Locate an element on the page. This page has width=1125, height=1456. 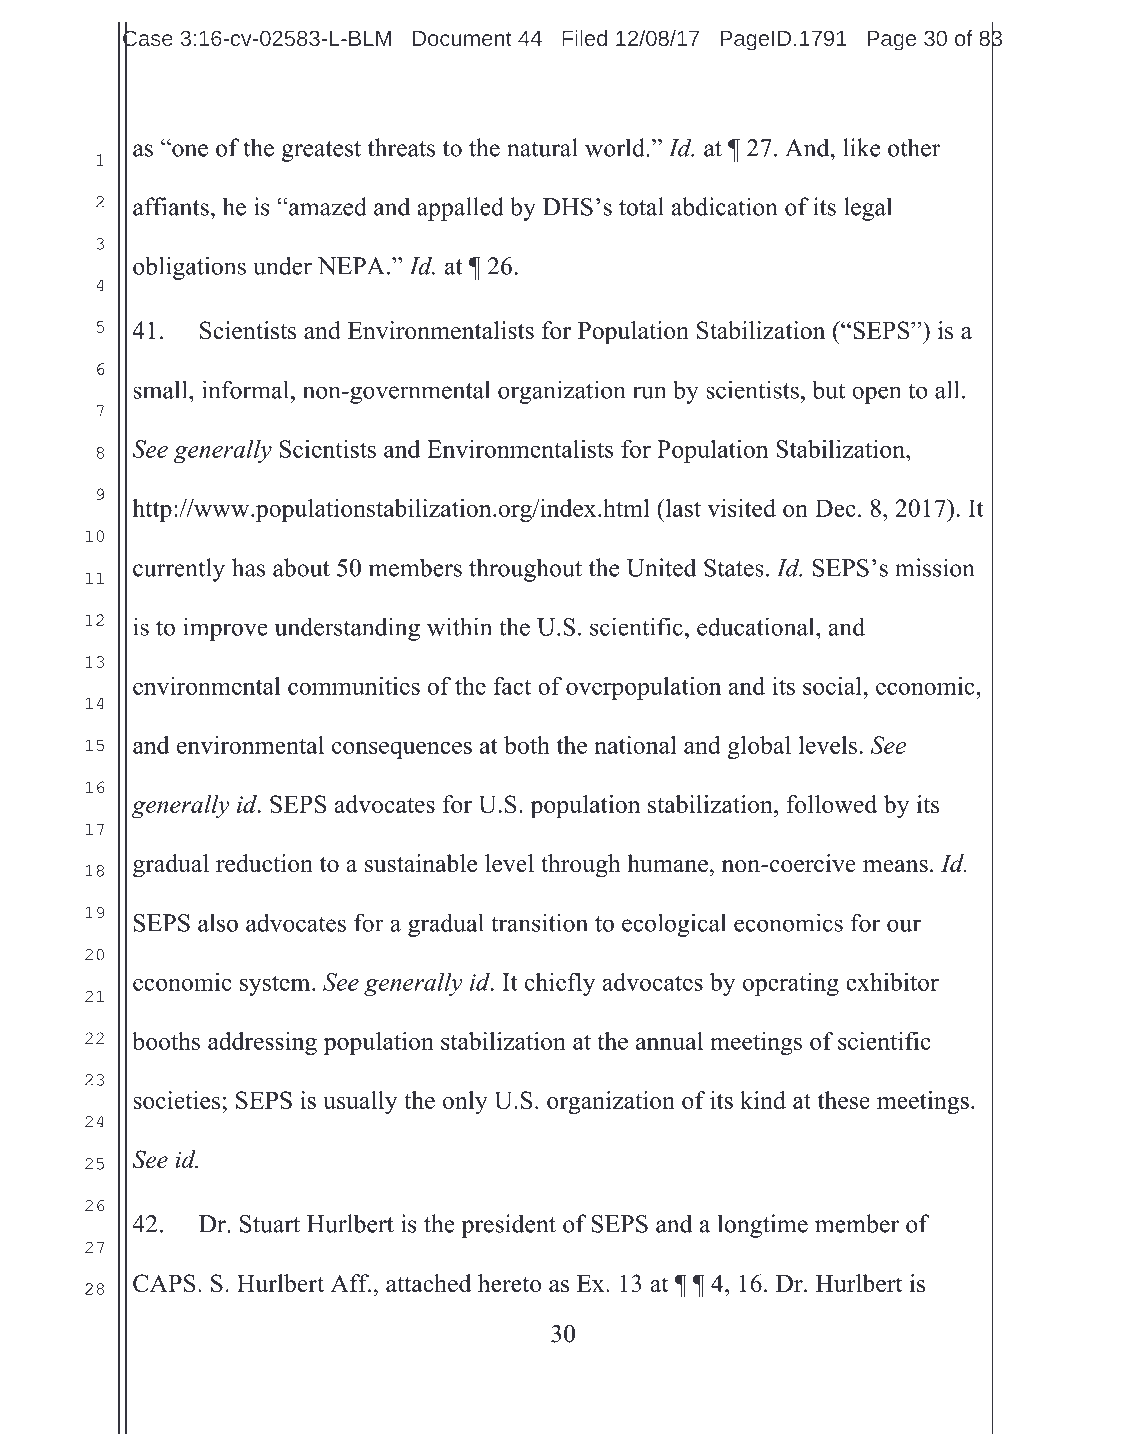
Case is located at coordinates (148, 38).
